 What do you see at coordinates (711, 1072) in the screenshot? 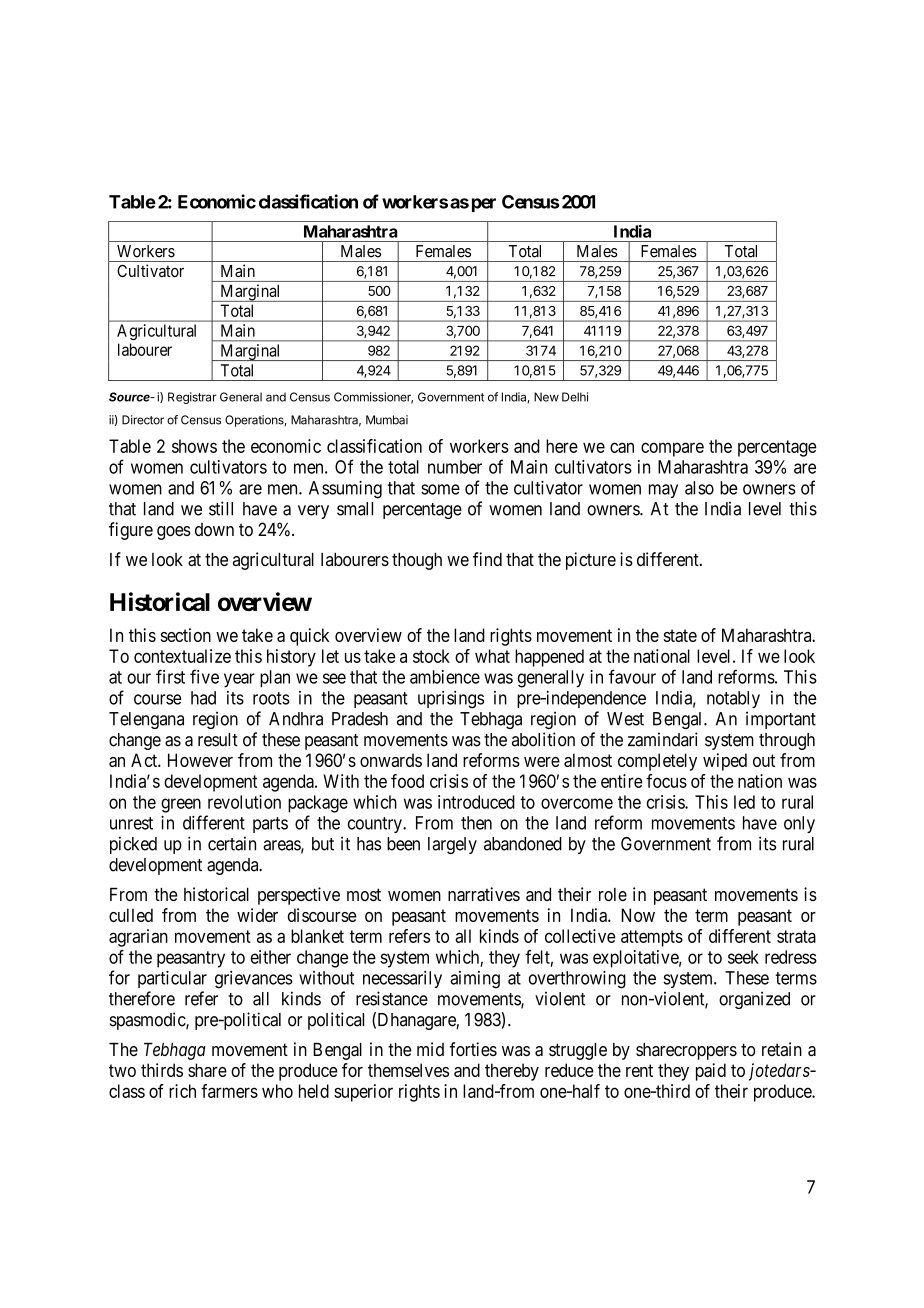
I see `paid` at bounding box center [711, 1072].
